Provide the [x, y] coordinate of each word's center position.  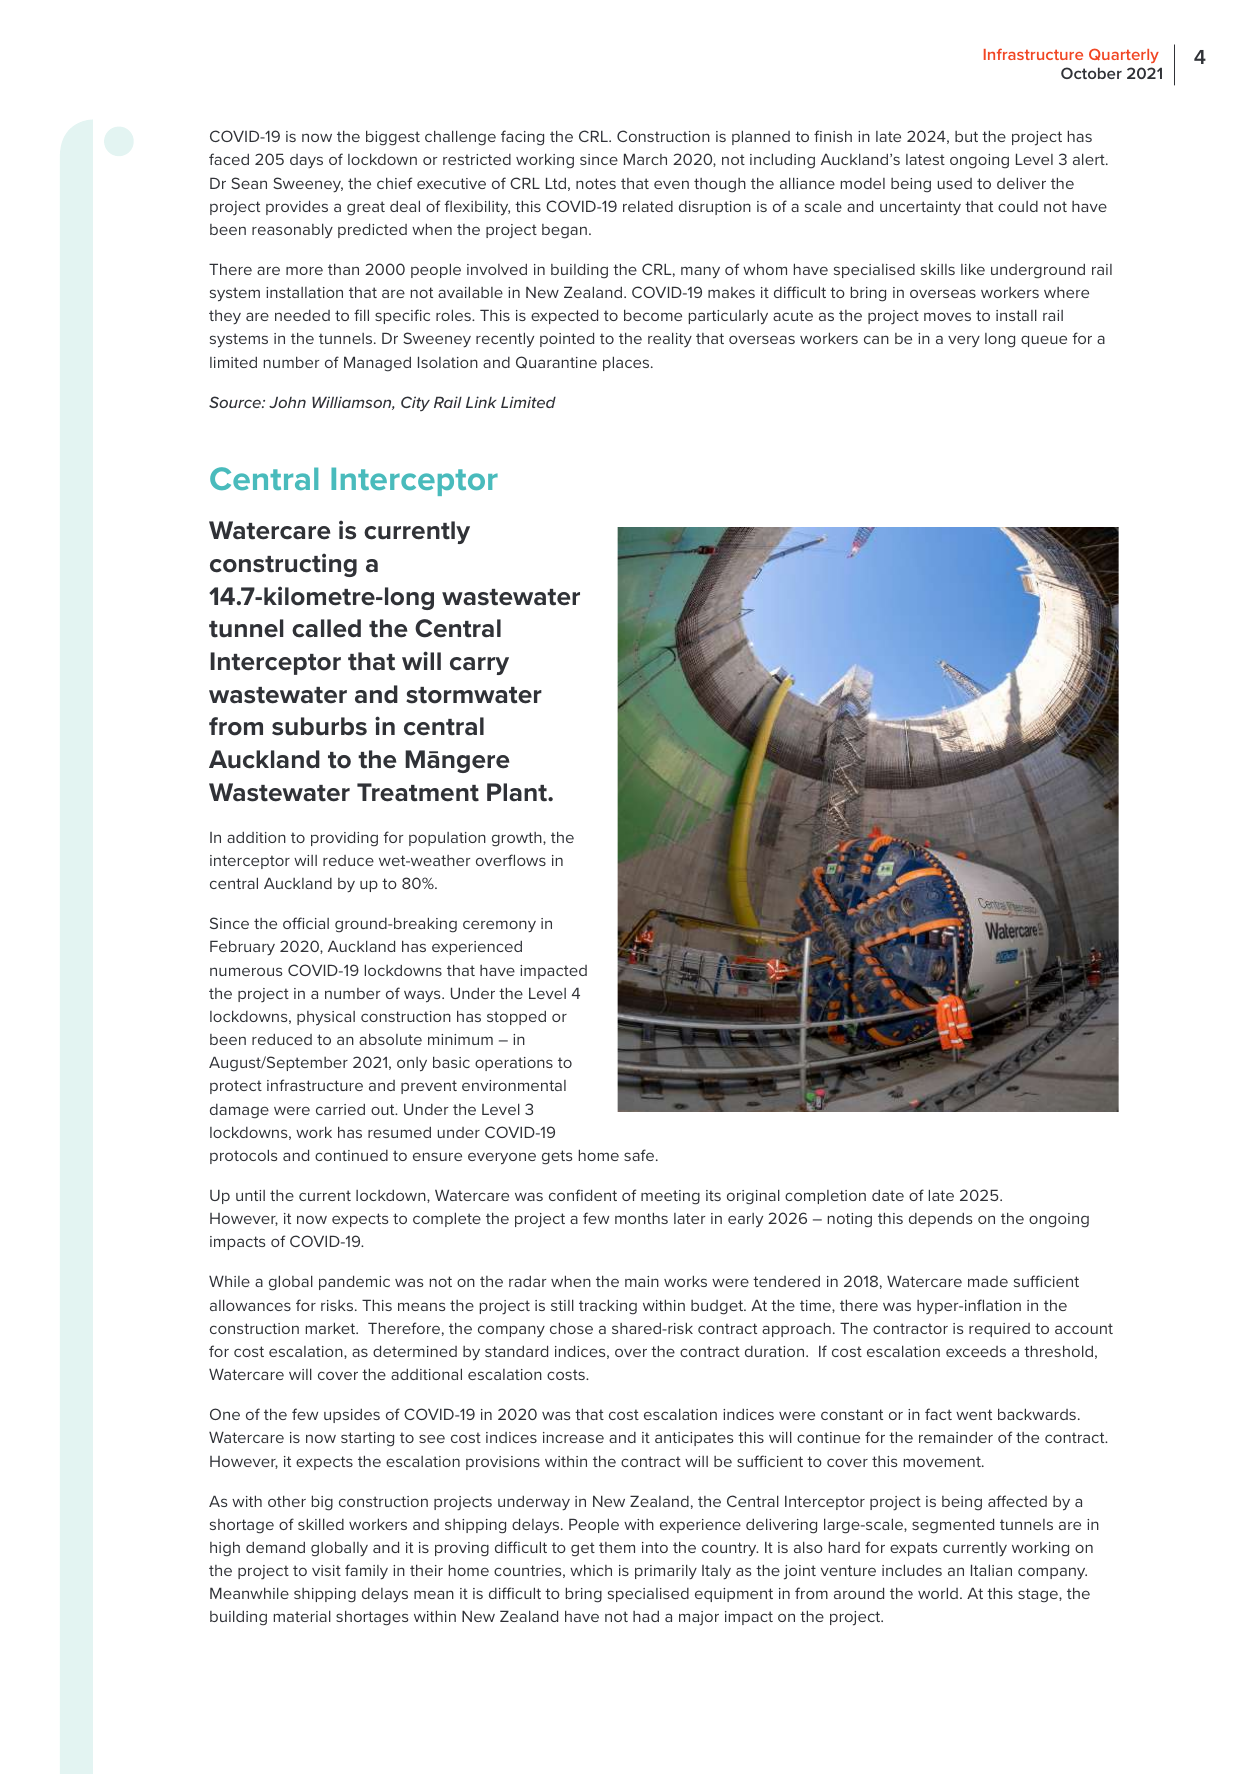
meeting [670, 1197]
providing [344, 839]
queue [1044, 341]
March [645, 159]
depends [940, 1220]
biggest [393, 138]
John [287, 402]
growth [518, 839]
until [250, 1195]
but [966, 136]
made [988, 1281]
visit [326, 1570]
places [627, 363]
